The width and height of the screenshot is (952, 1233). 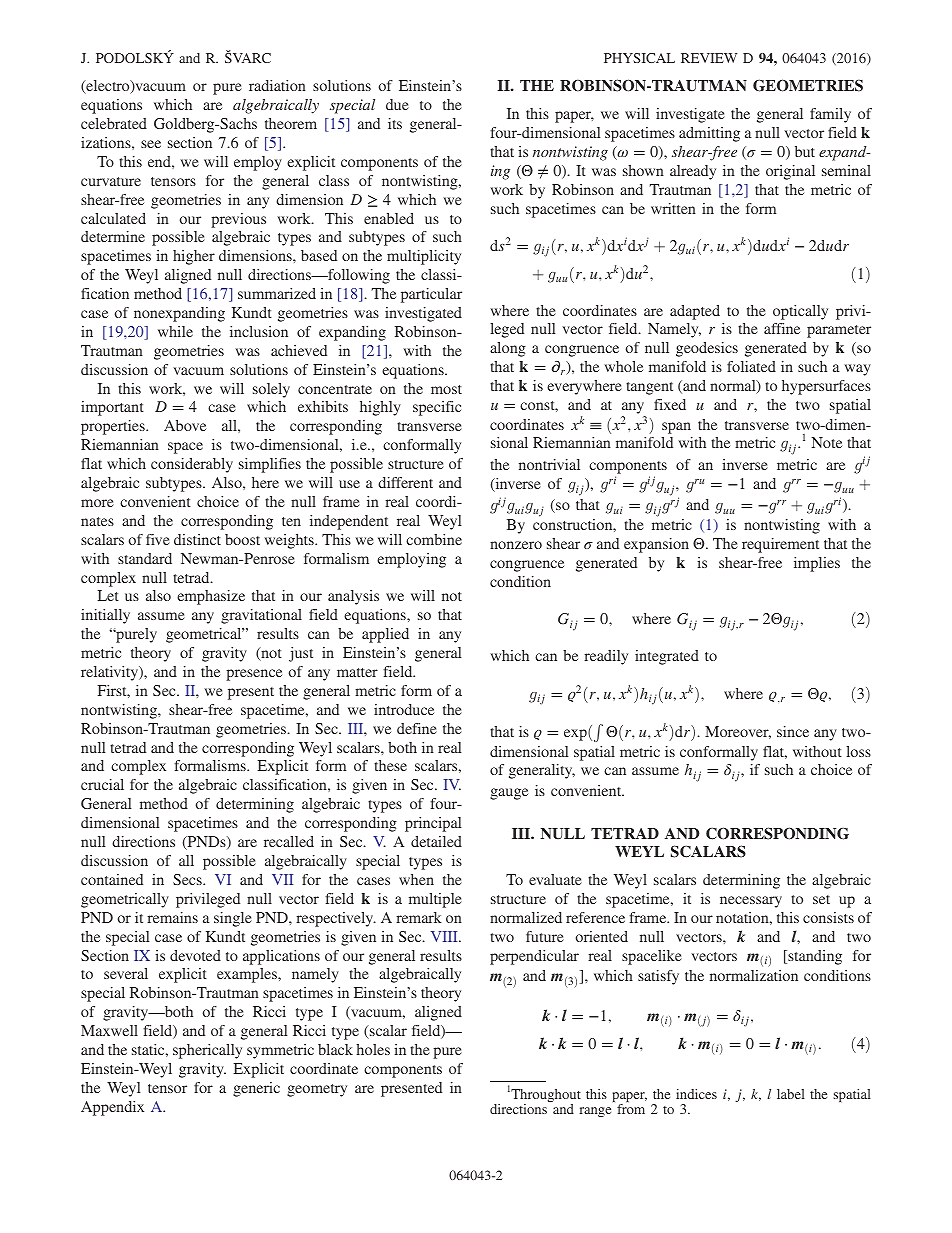 What do you see at coordinates (373, 1049) in the screenshot?
I see `holes` at bounding box center [373, 1049].
